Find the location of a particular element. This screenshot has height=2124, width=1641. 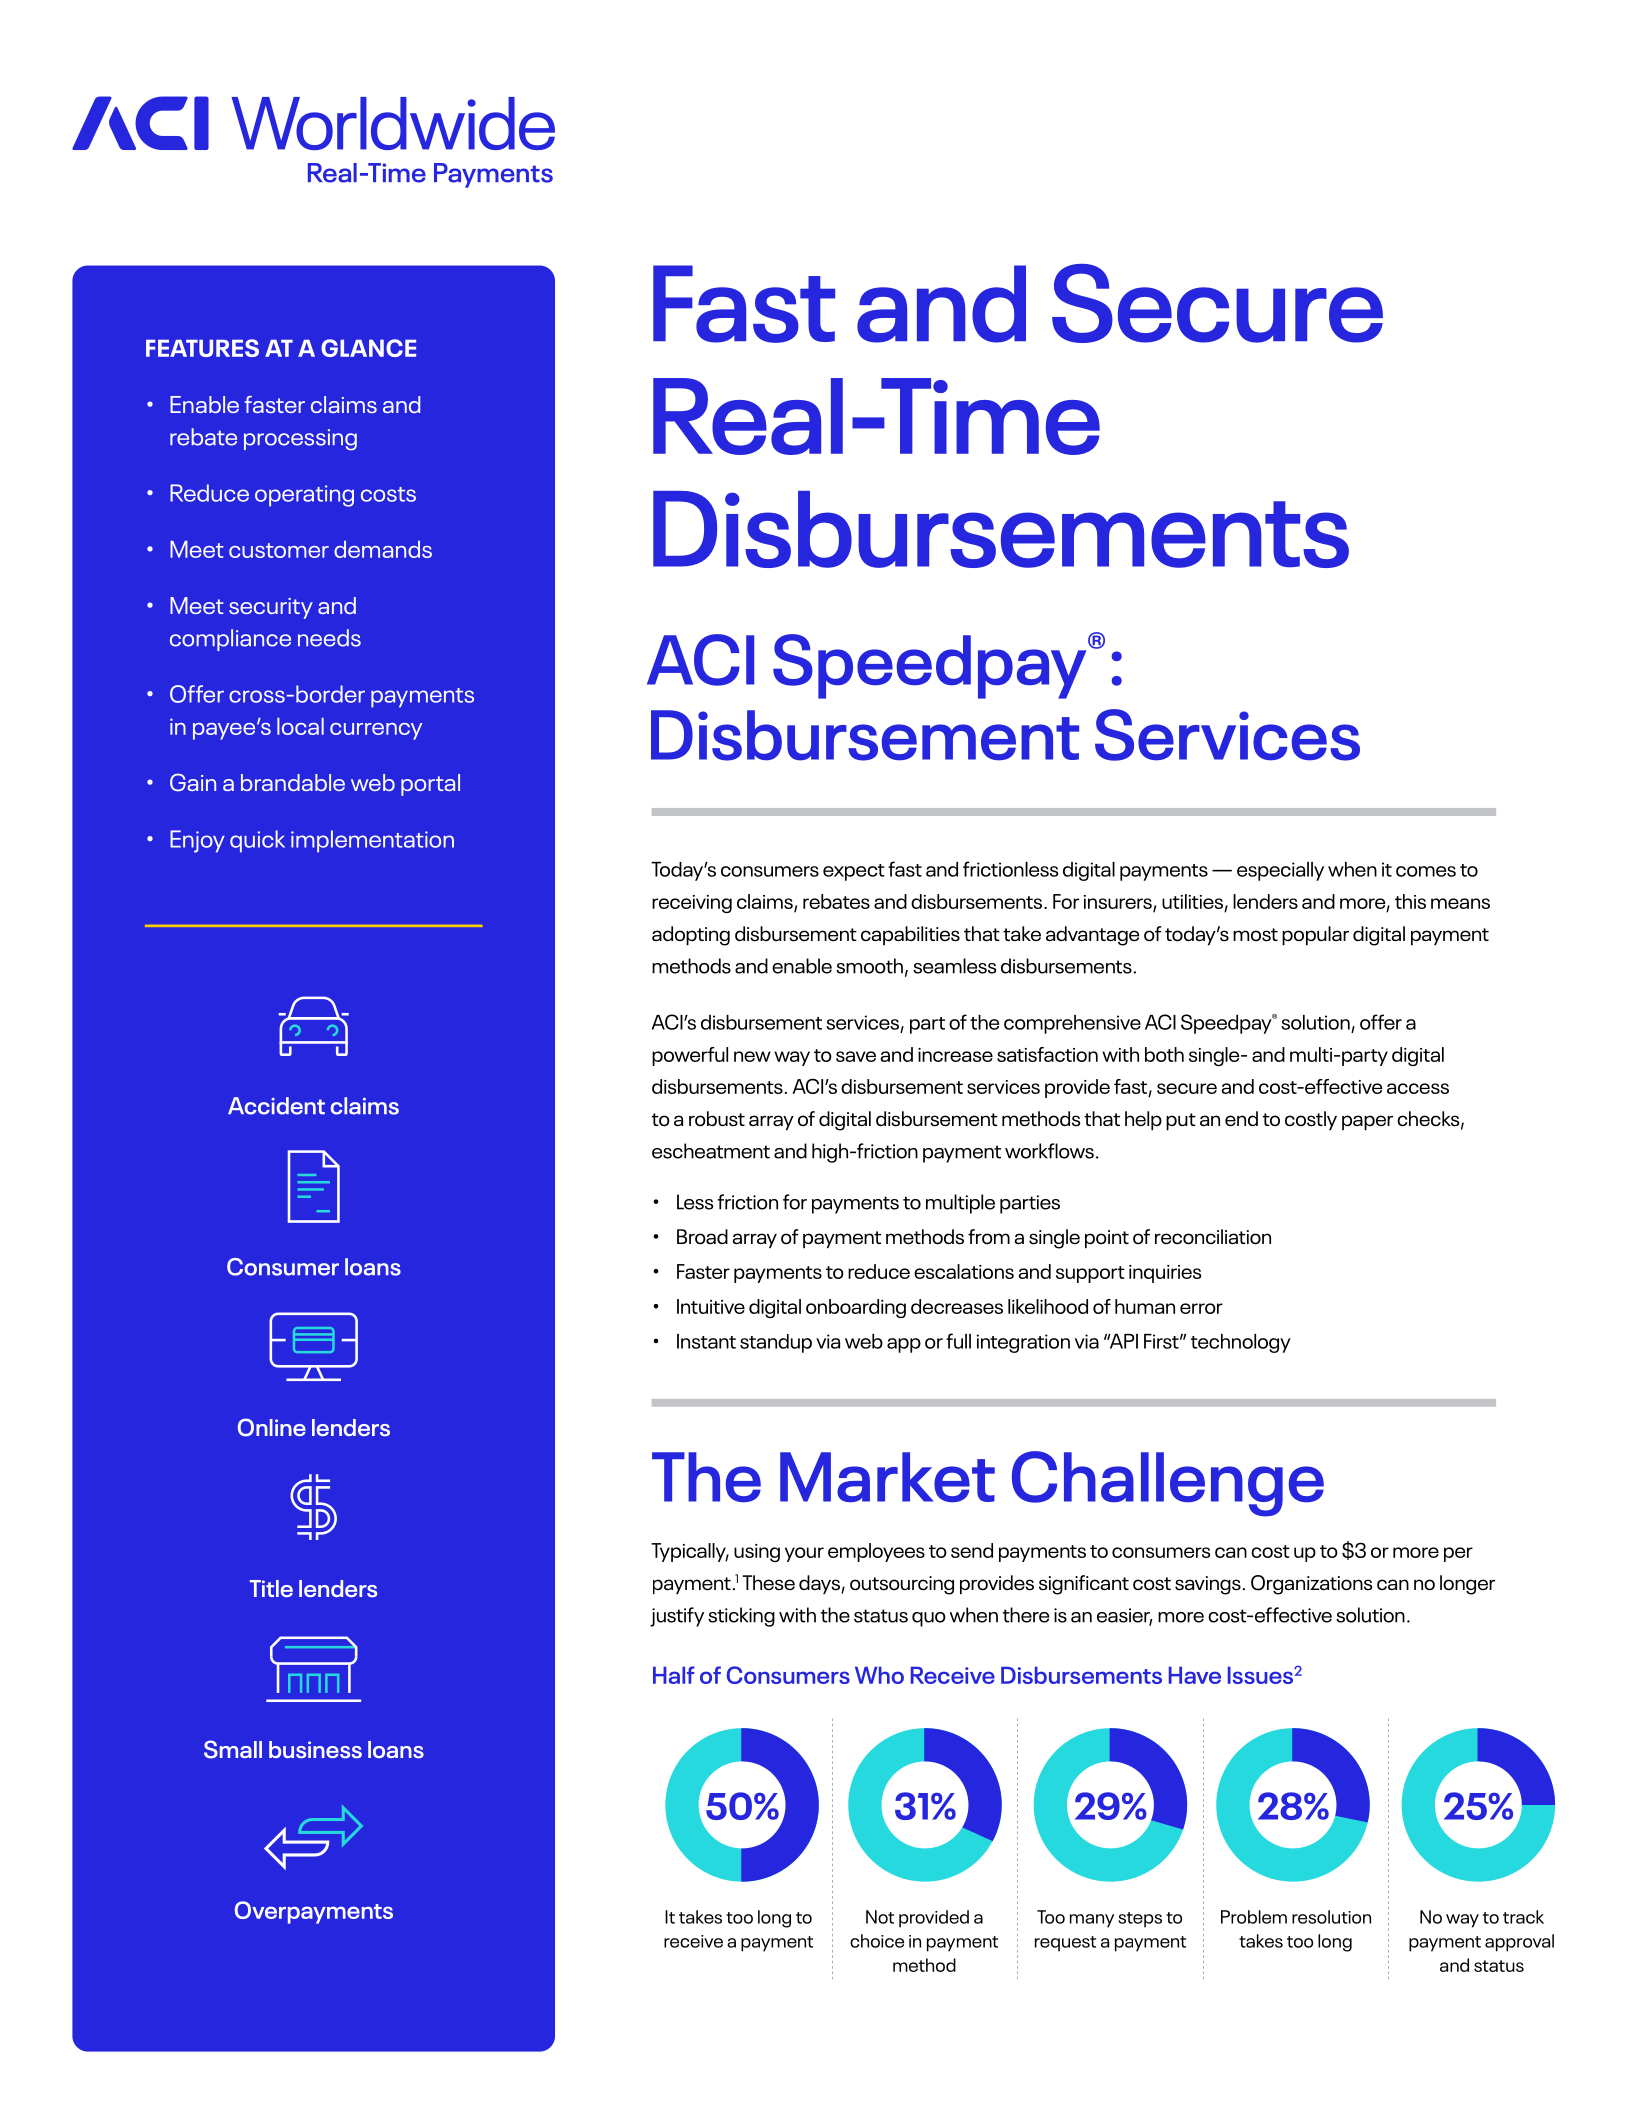

demands is located at coordinates (383, 549).
